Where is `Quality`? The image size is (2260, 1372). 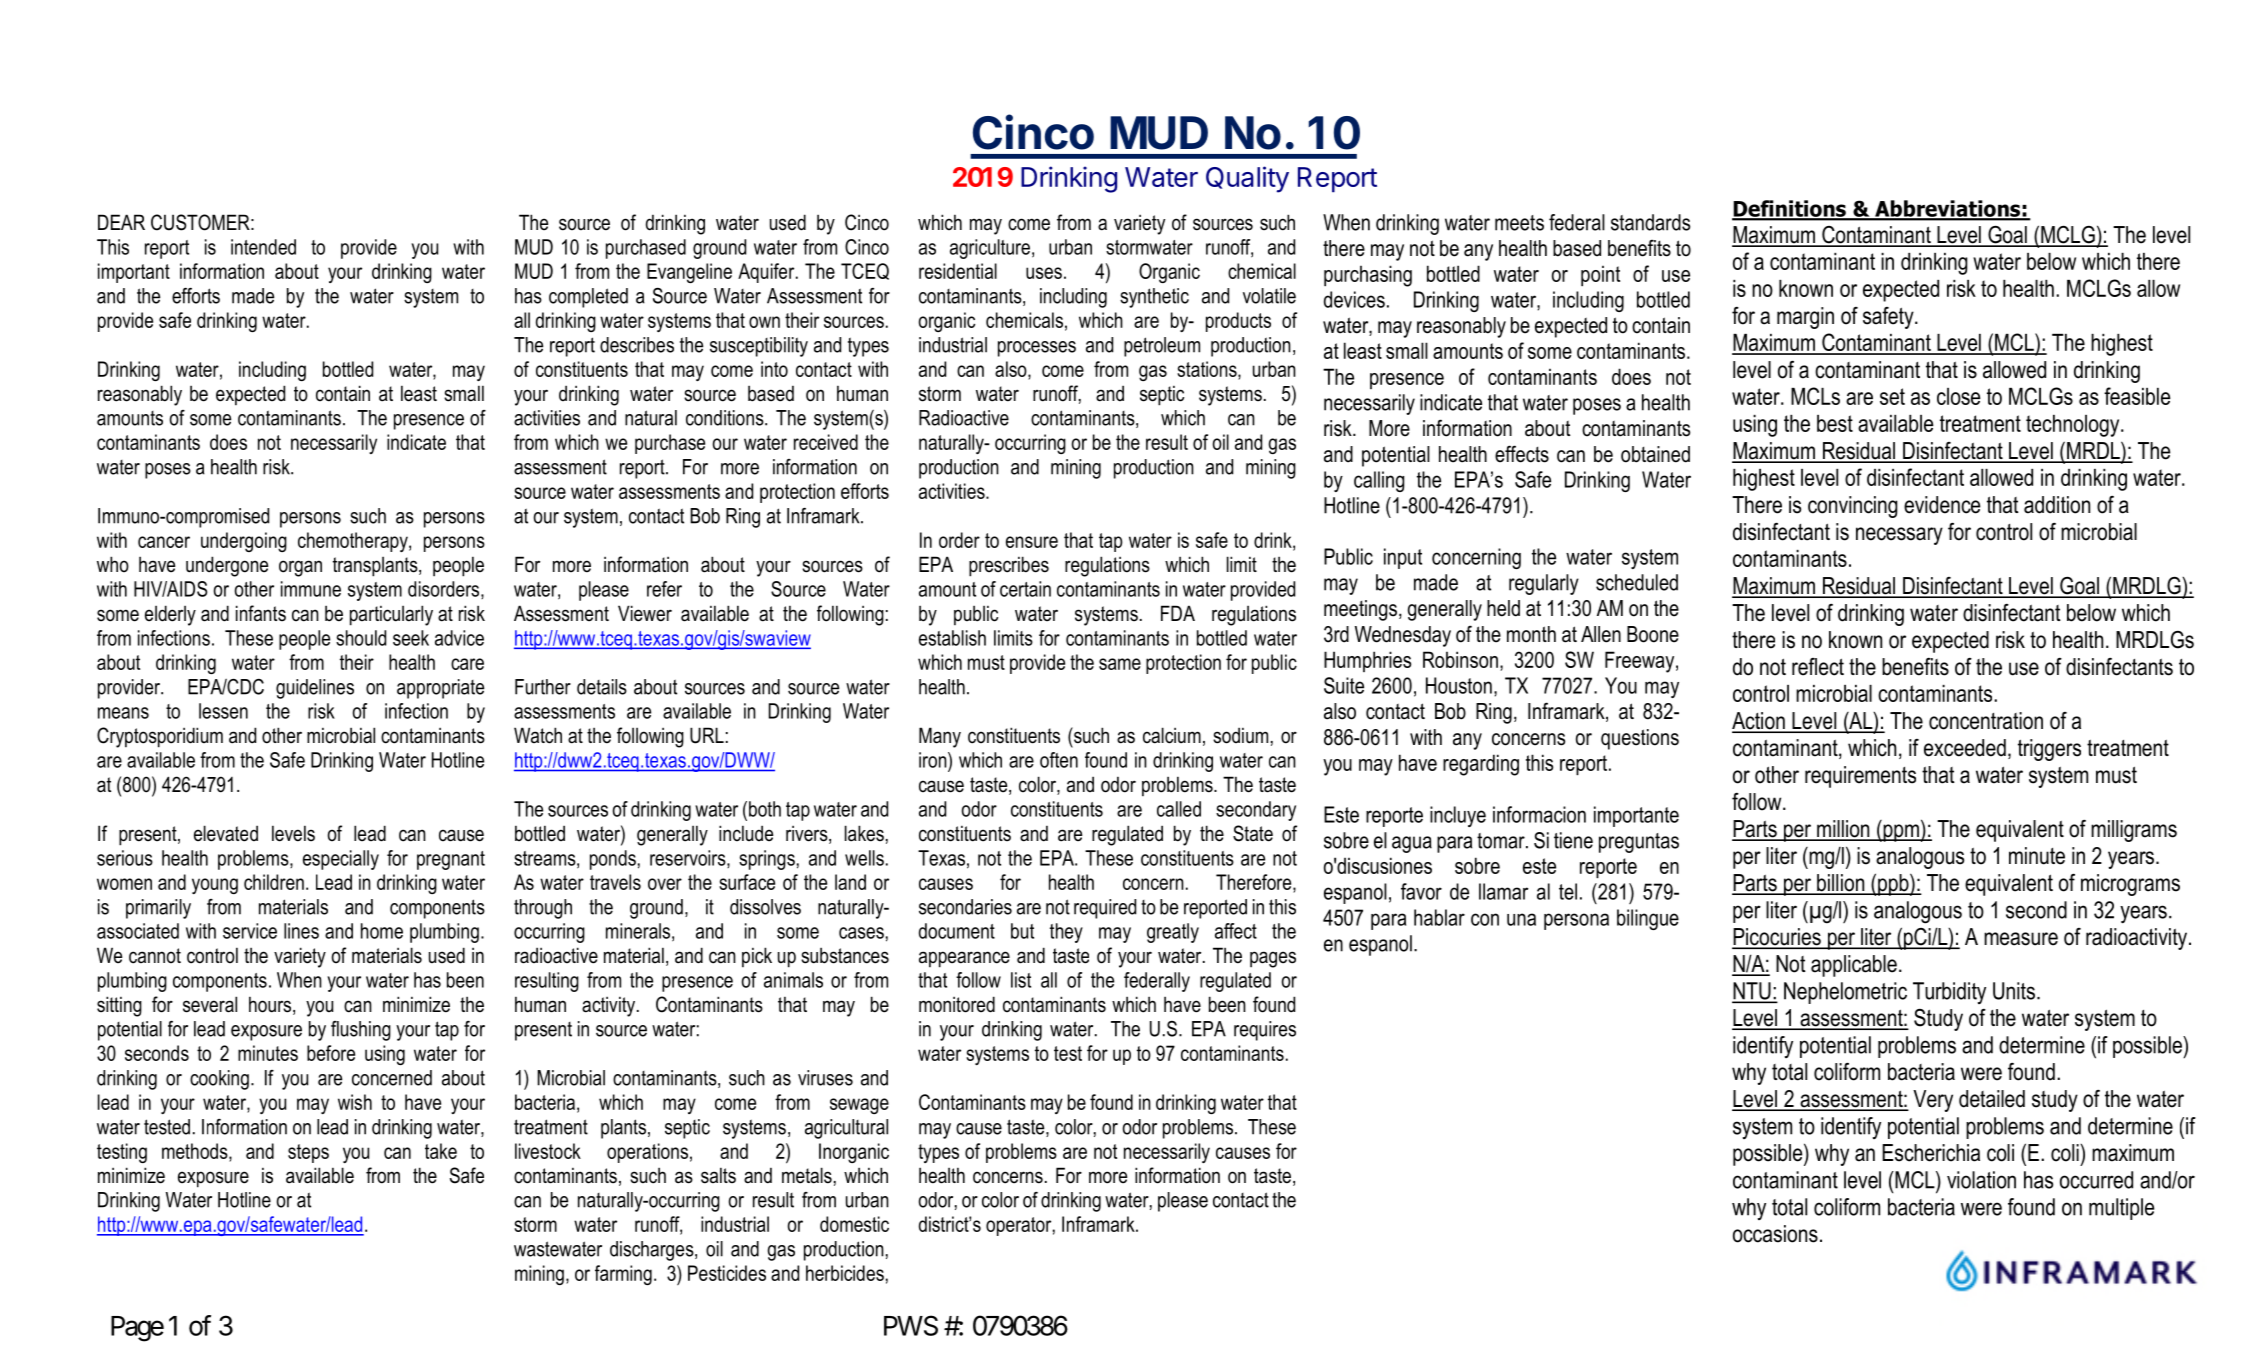
Quality is located at coordinates (1247, 179).
